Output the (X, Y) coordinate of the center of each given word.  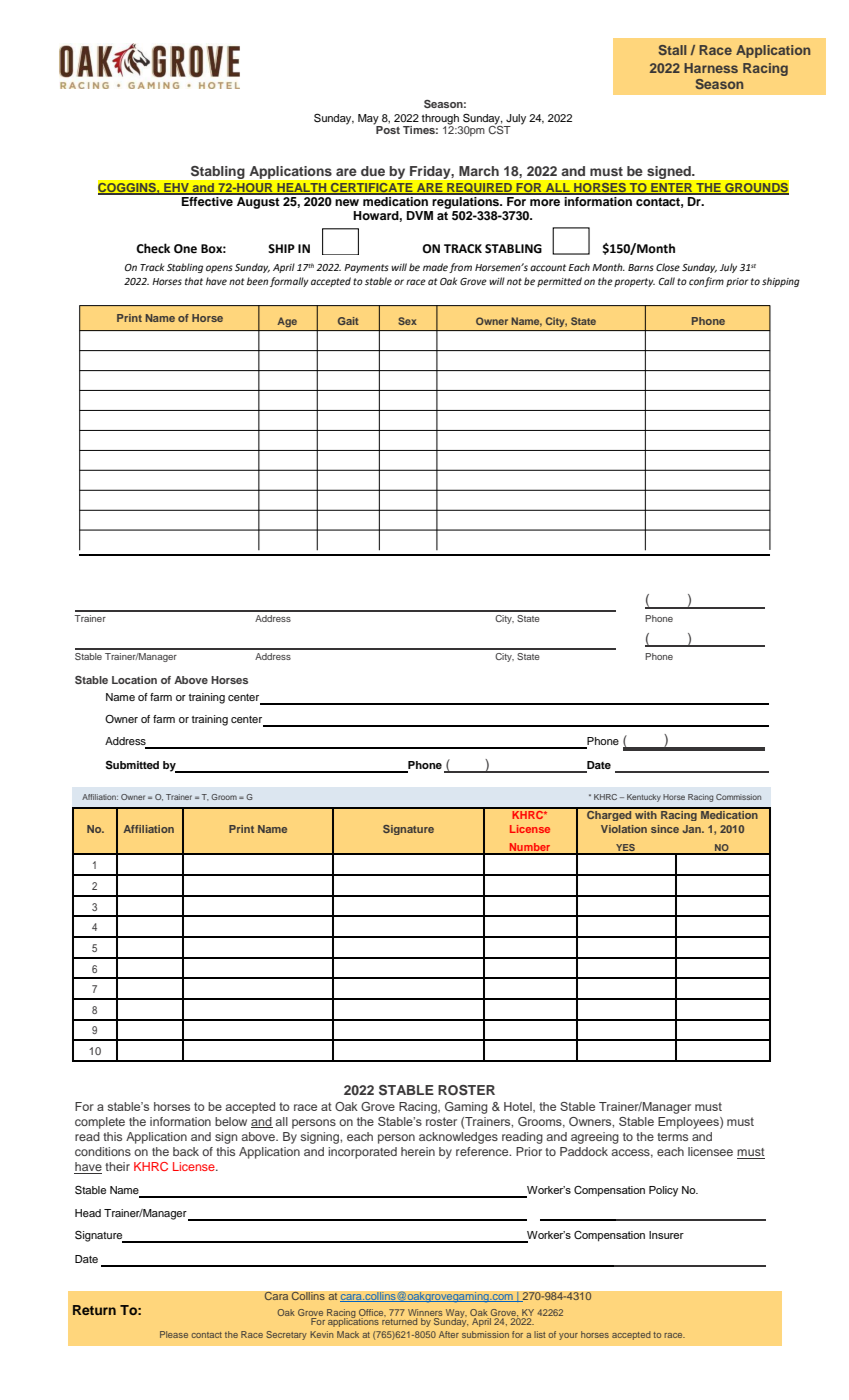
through (440, 119)
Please (174, 1334)
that (194, 281)
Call (667, 281)
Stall (672, 50)
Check (153, 248)
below (231, 1121)
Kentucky (644, 798)
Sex (407, 321)
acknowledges (458, 1138)
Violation (624, 829)
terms (672, 1137)
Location (134, 680)
